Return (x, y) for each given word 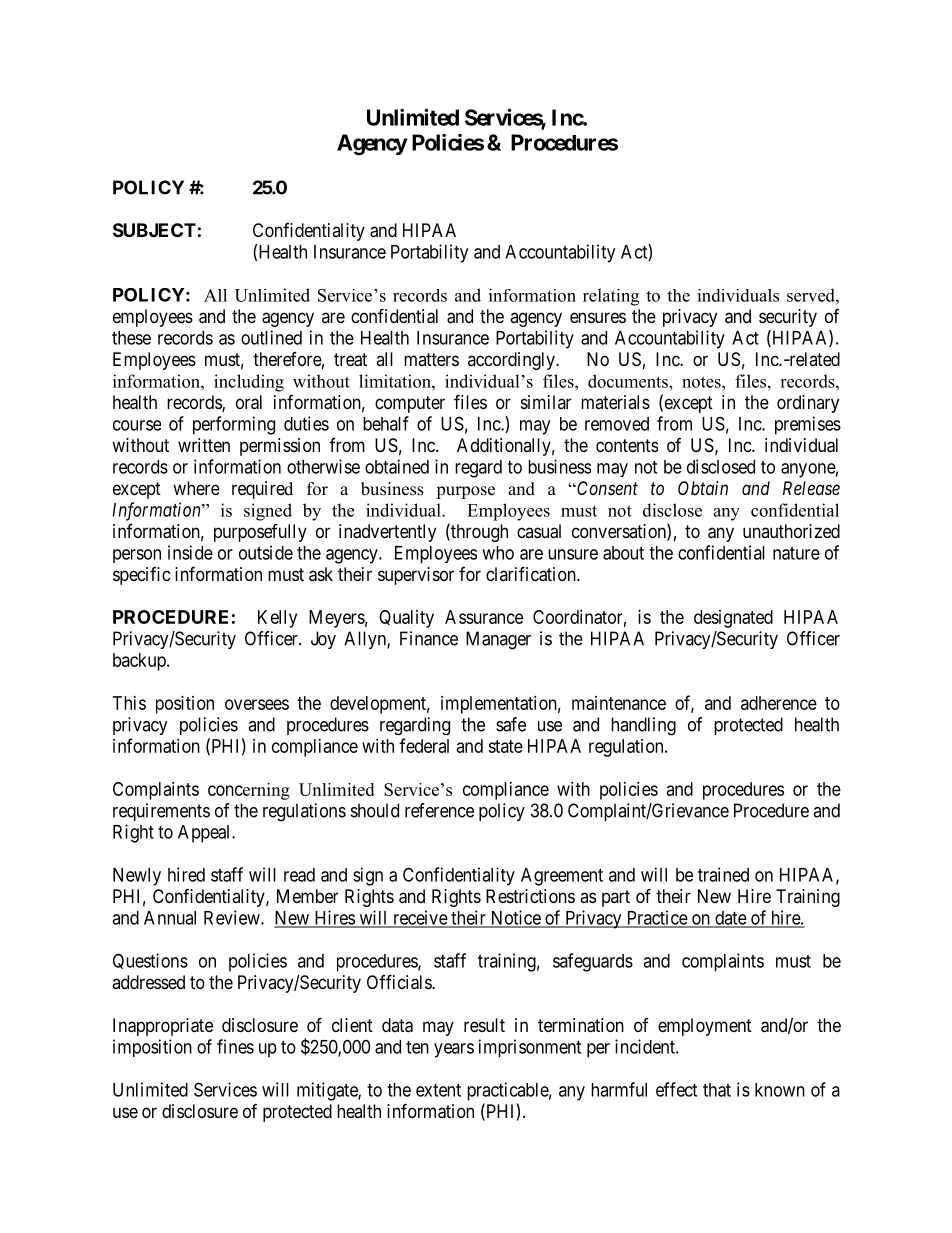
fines (235, 1046)
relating (611, 297)
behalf (386, 423)
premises (808, 425)
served (812, 295)
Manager (498, 640)
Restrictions (530, 896)
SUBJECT (154, 230)
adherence (779, 703)
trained (723, 874)
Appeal (205, 834)
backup (140, 662)
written (204, 445)
